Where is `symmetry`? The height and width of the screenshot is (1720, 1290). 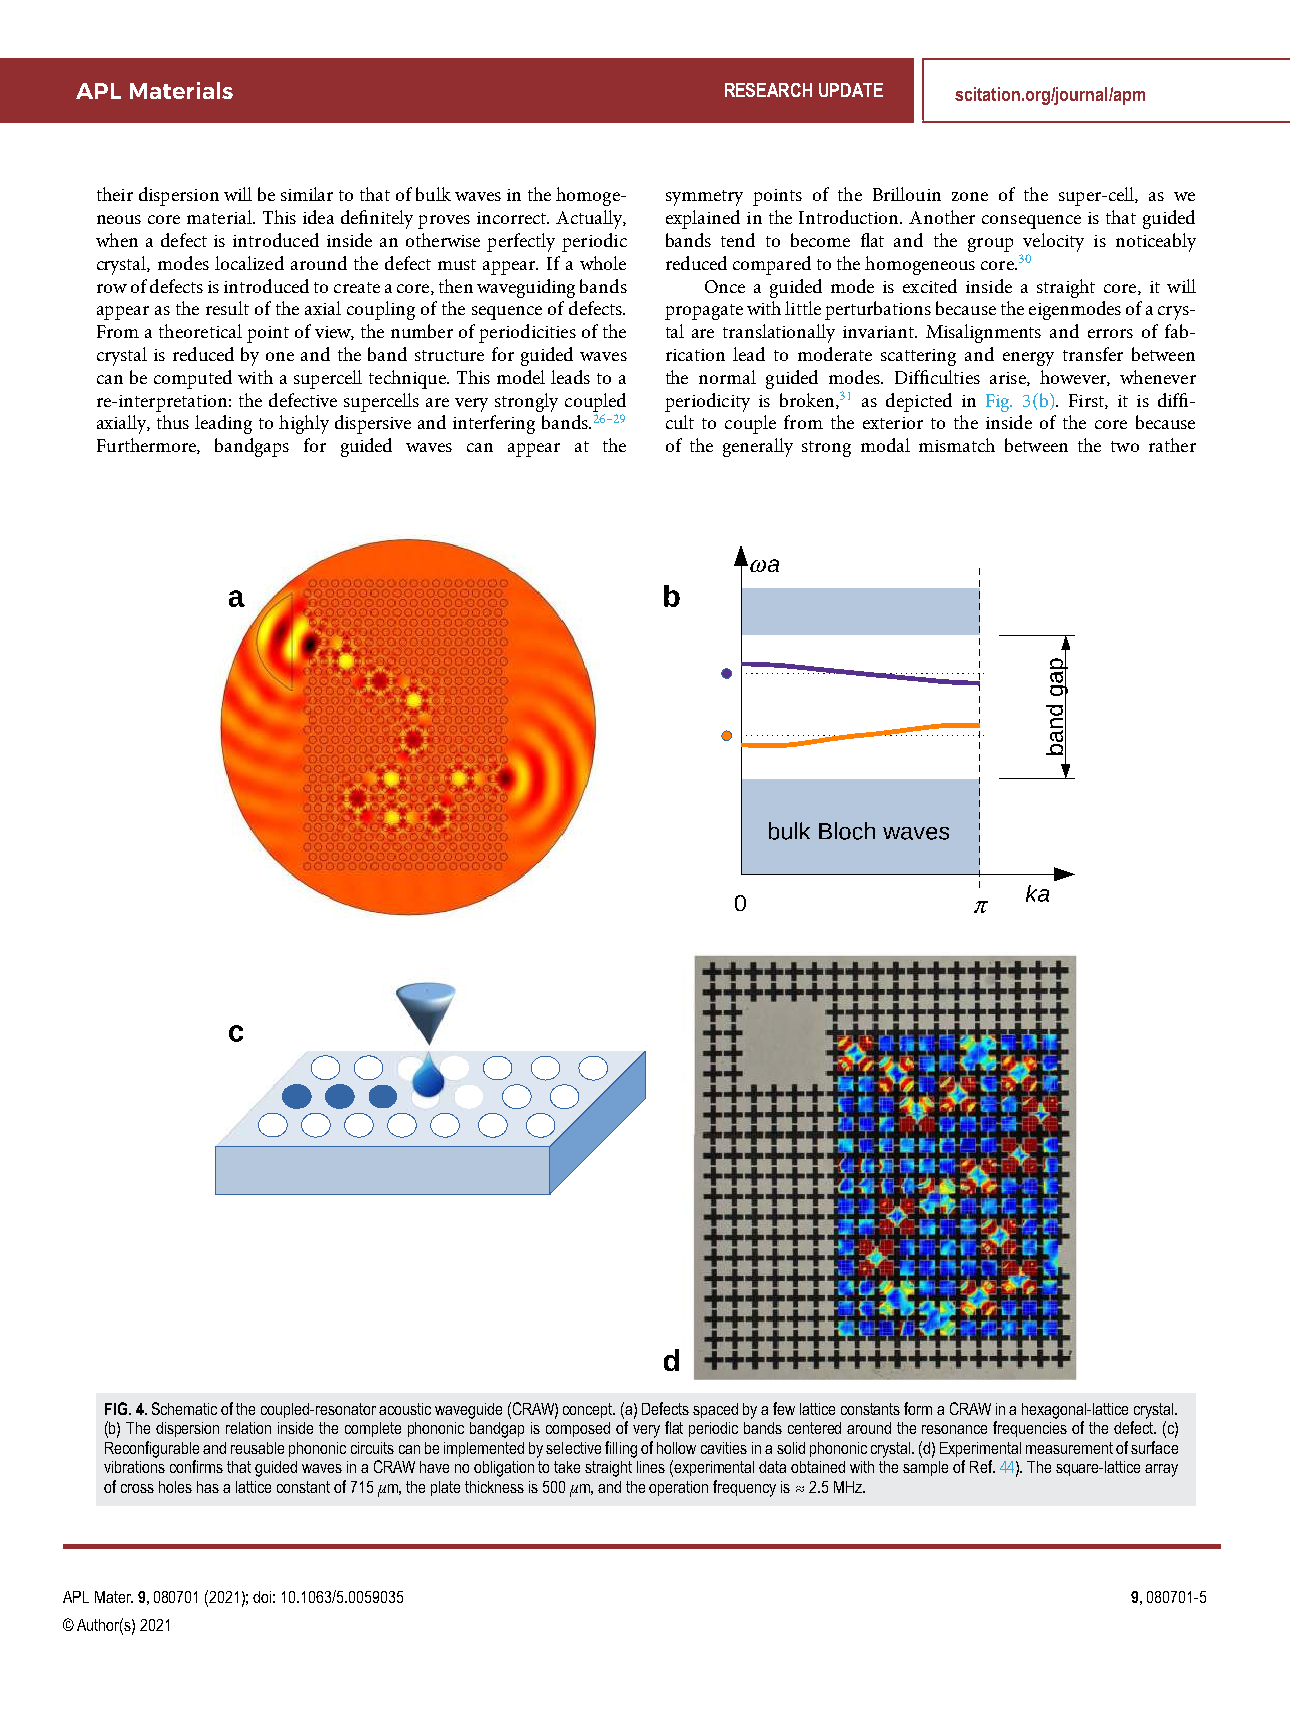 symmetry is located at coordinates (704, 198).
